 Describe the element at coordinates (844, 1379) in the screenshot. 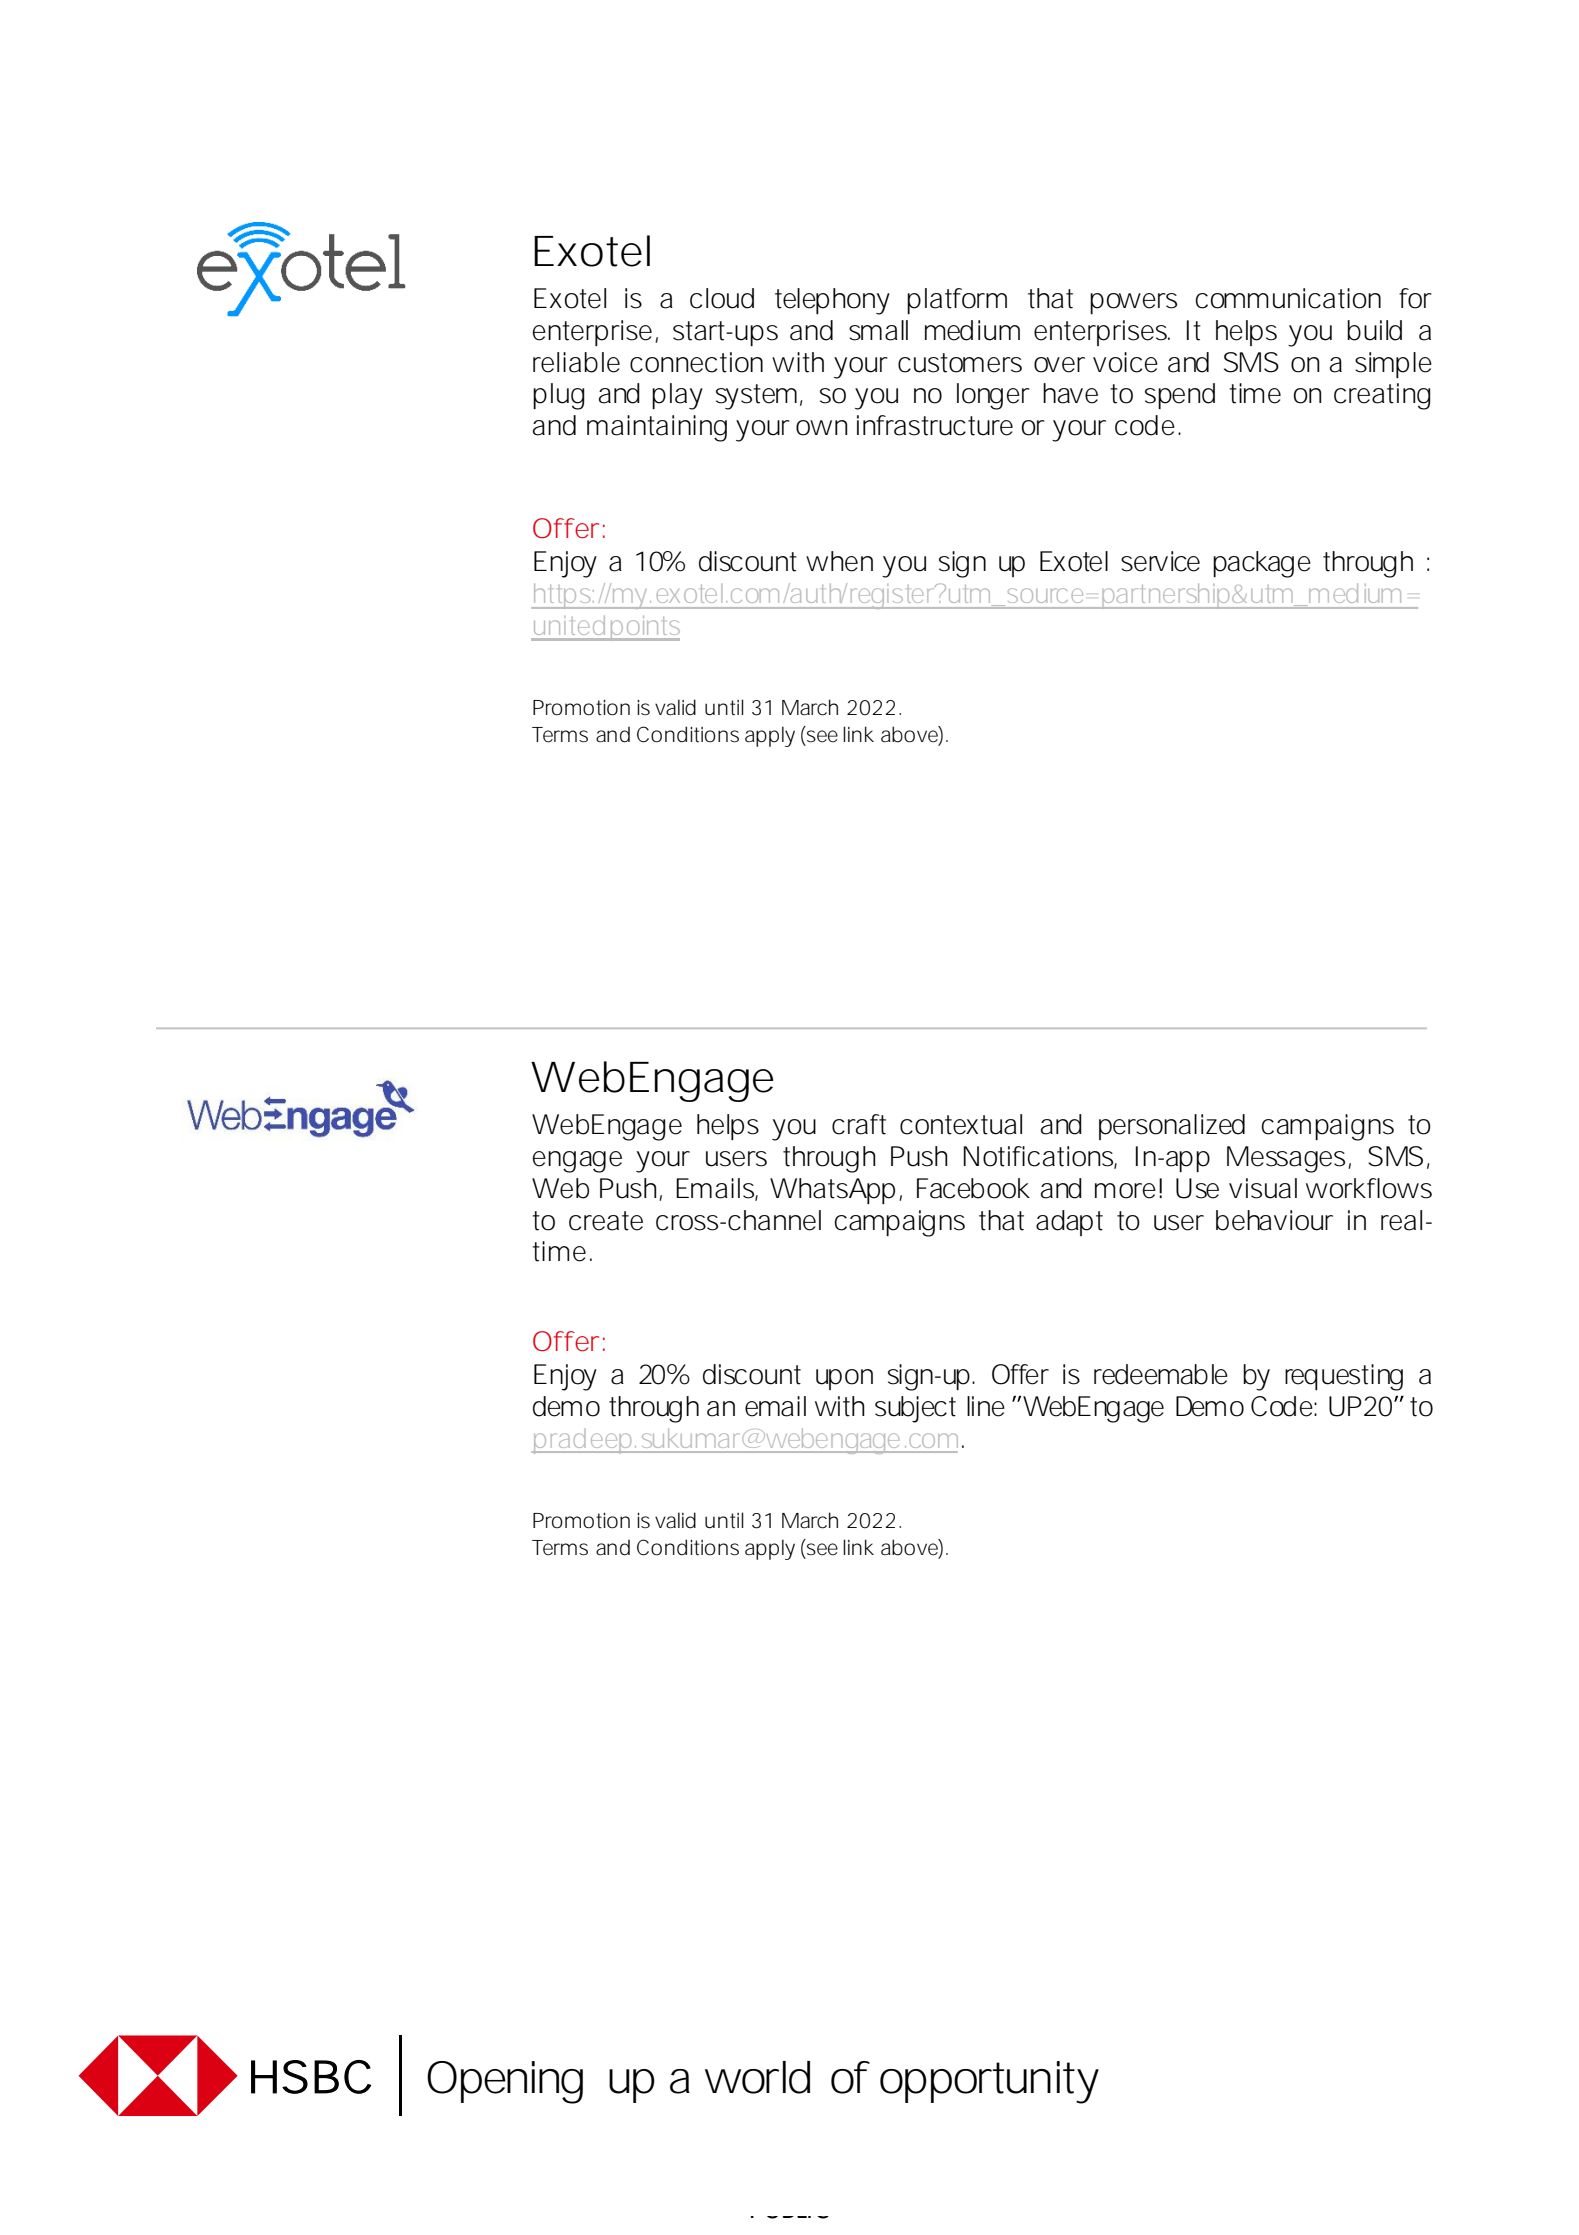

I see `upon` at that location.
